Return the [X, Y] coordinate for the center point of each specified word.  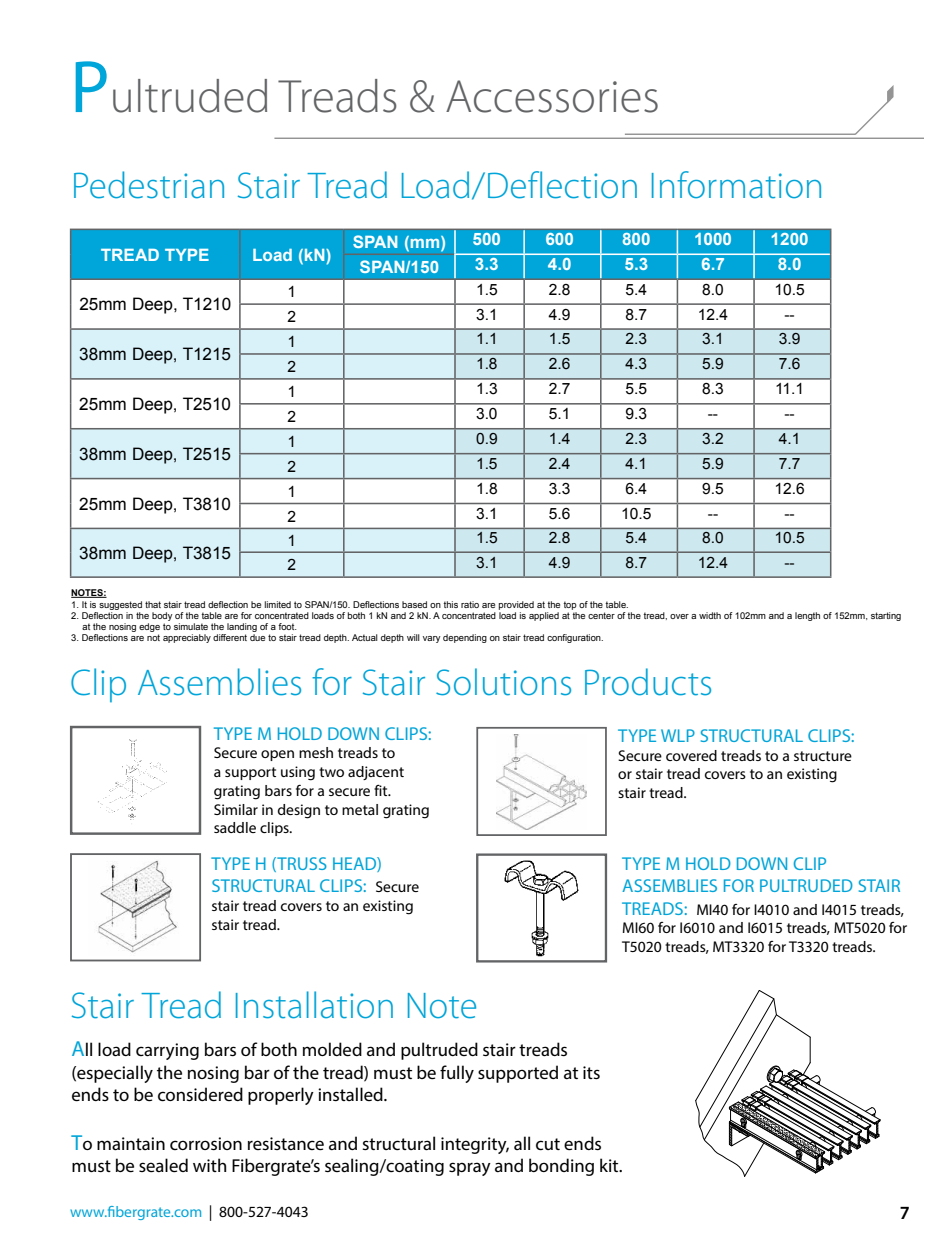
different [230, 637]
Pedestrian [149, 185]
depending [465, 638]
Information [736, 185]
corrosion [206, 1143]
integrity [475, 1145]
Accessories [552, 96]
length [807, 616]
